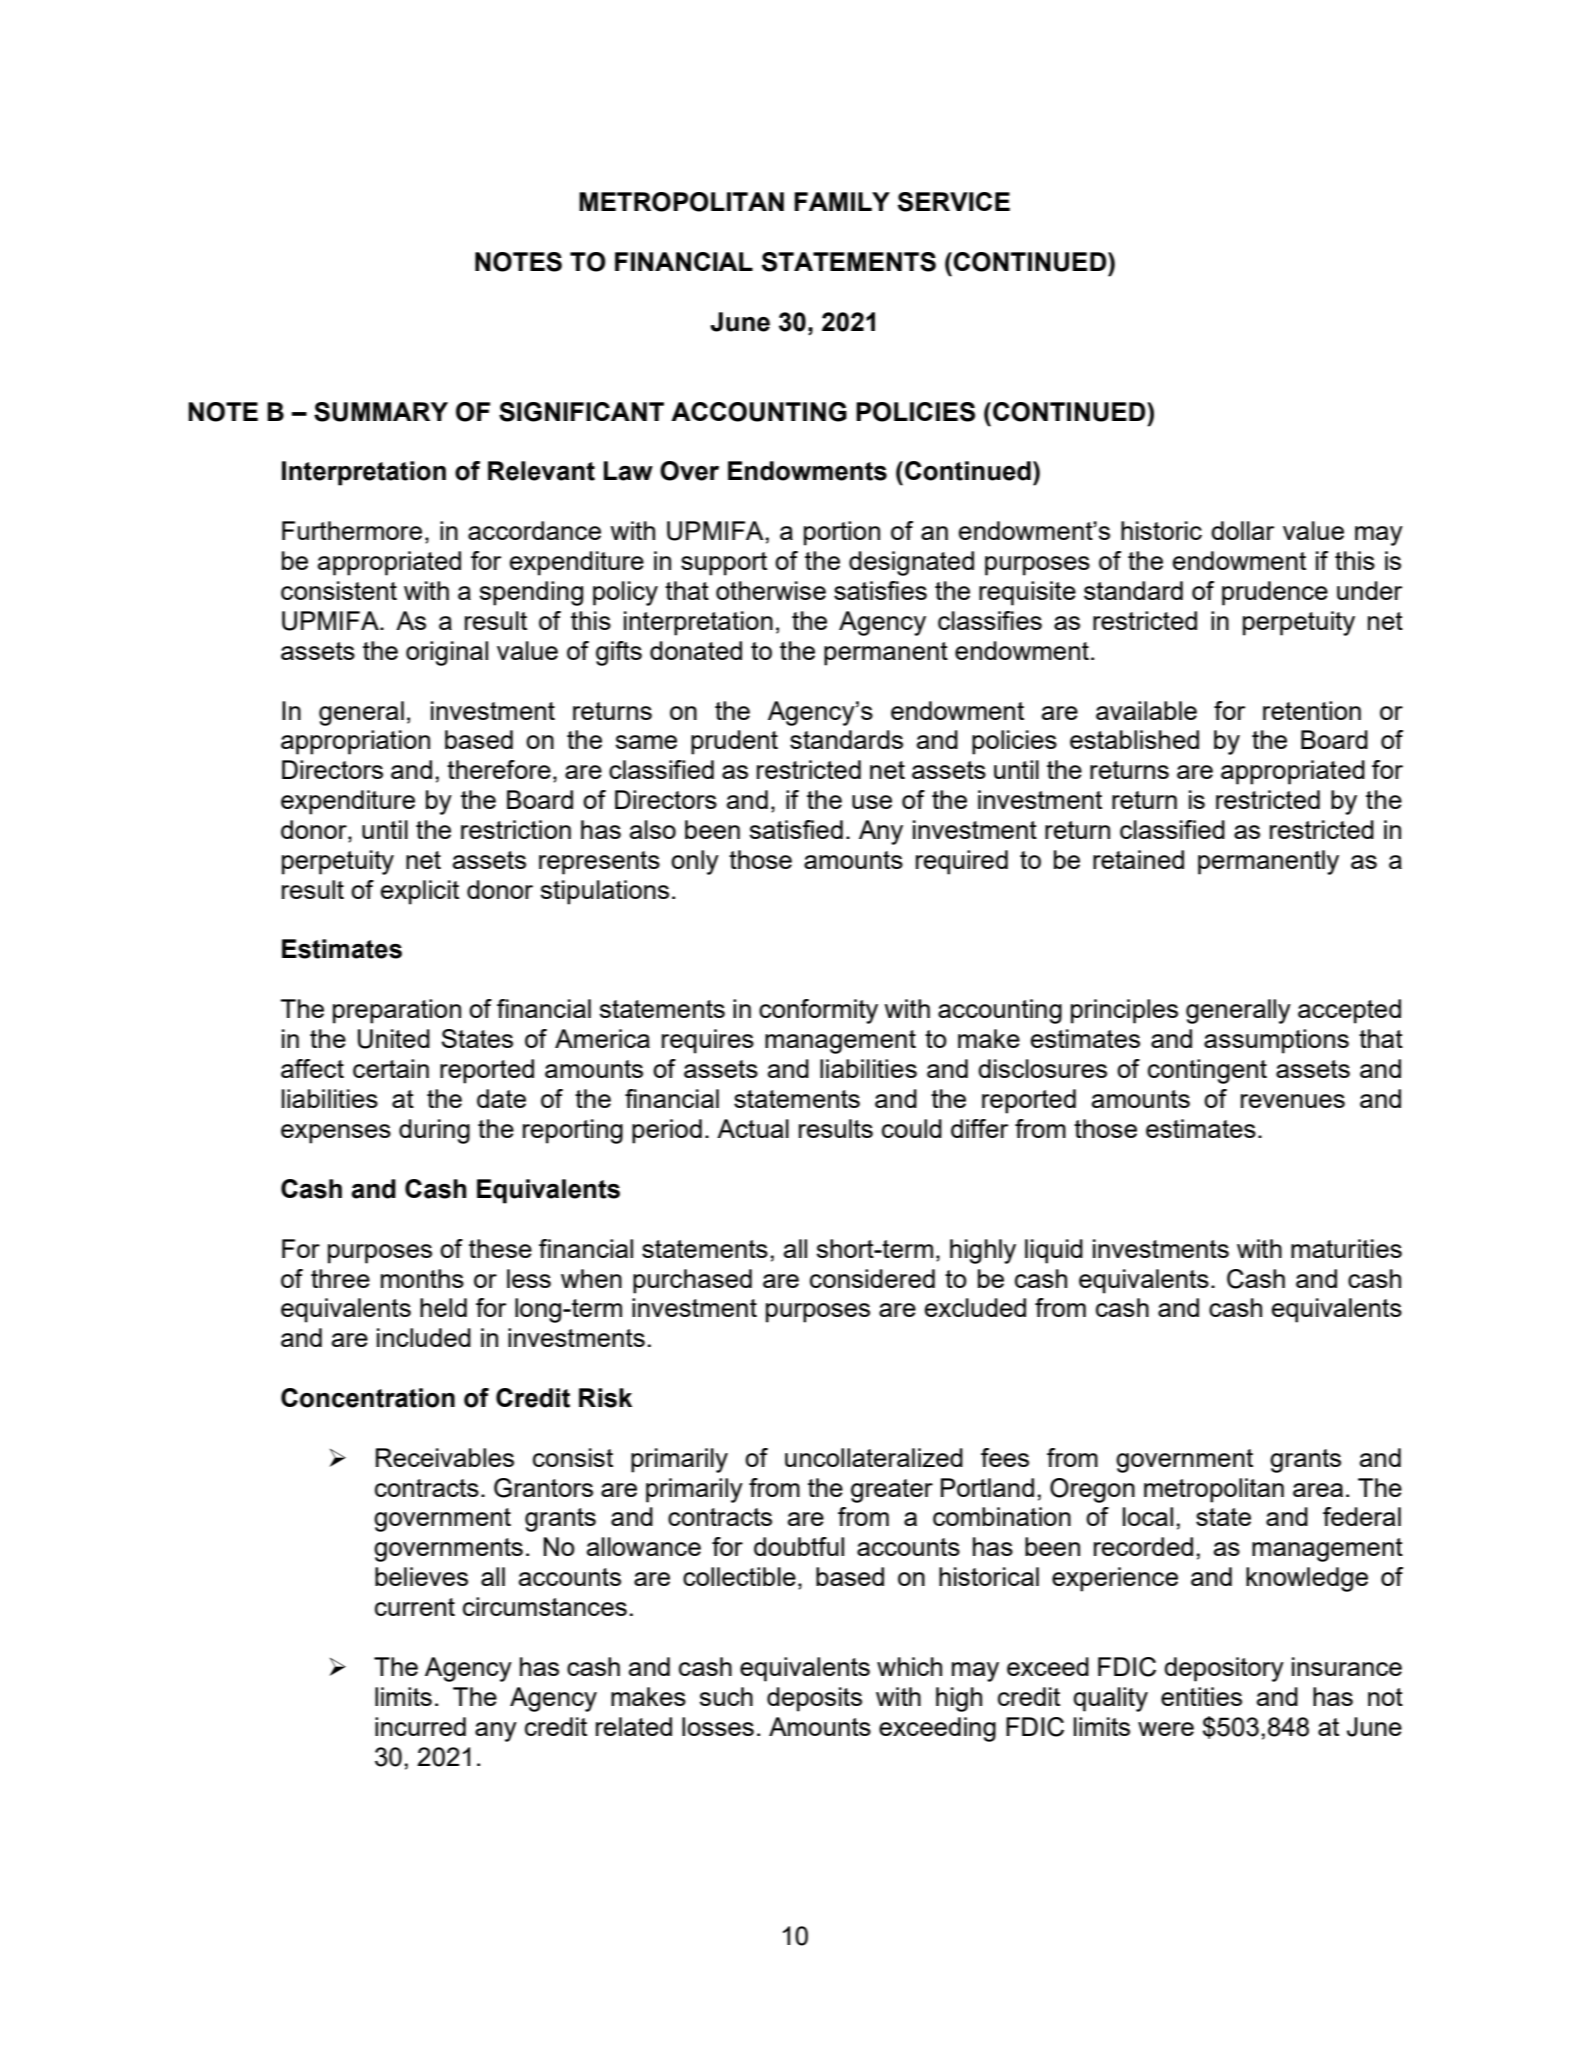  Describe the element at coordinates (954, 202) in the screenshot. I see `SERVICE` at that location.
